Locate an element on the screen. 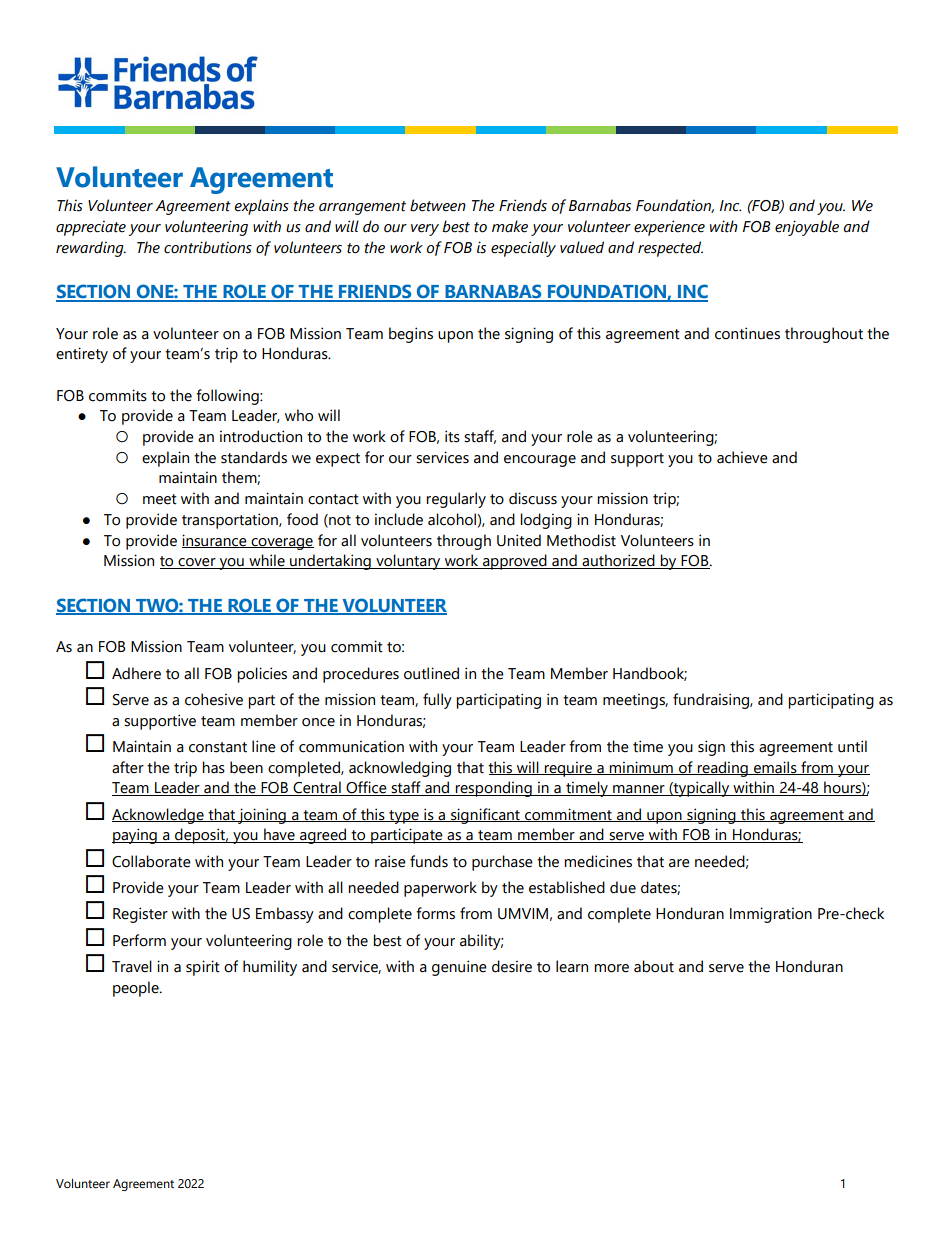 The height and width of the screenshot is (1233, 952). emails is located at coordinates (775, 768).
